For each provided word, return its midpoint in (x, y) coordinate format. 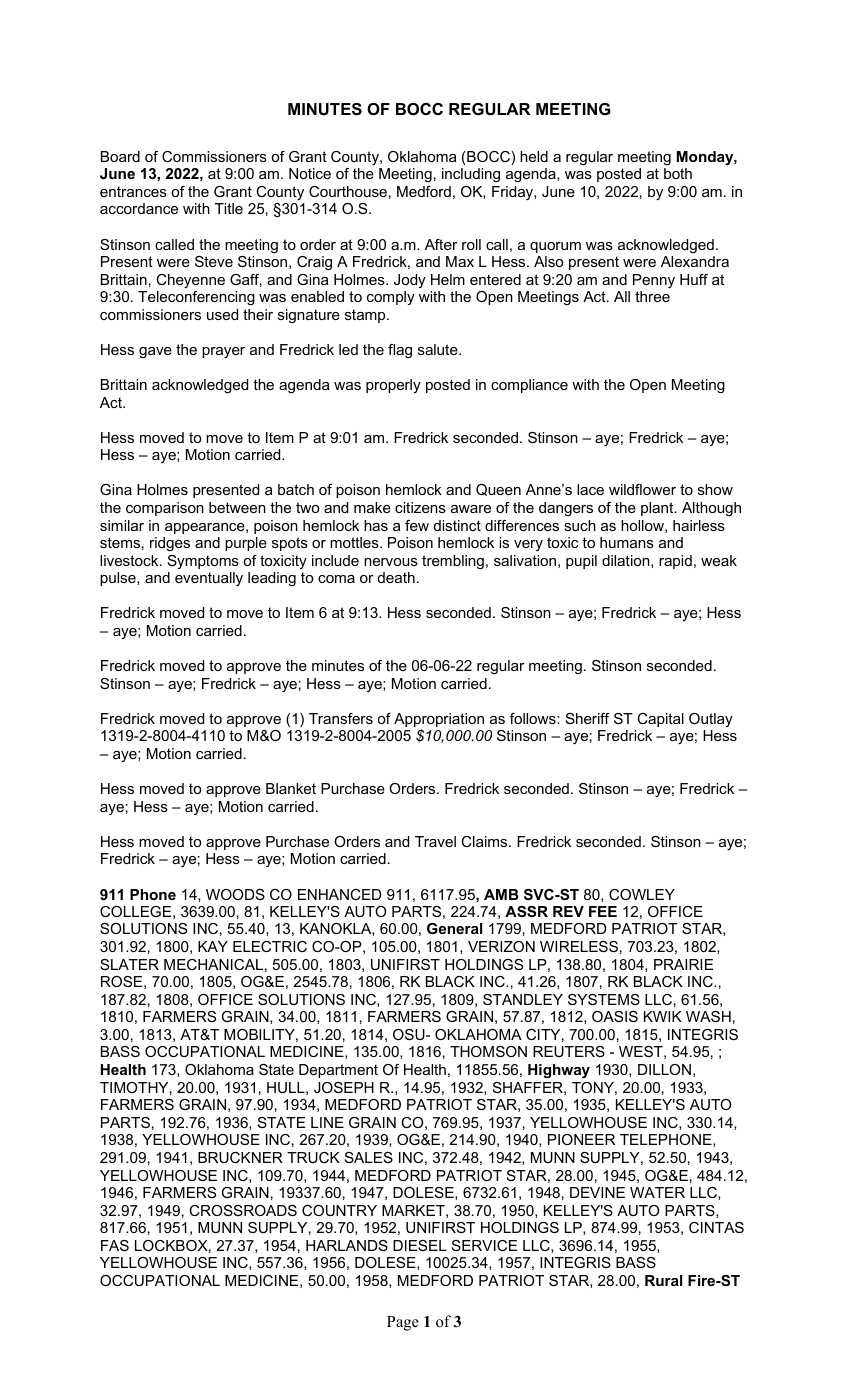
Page (403, 1323)
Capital (660, 720)
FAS (115, 1245)
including (471, 175)
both (678, 173)
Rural (664, 1280)
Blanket (291, 788)
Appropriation (439, 721)
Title (229, 208)
